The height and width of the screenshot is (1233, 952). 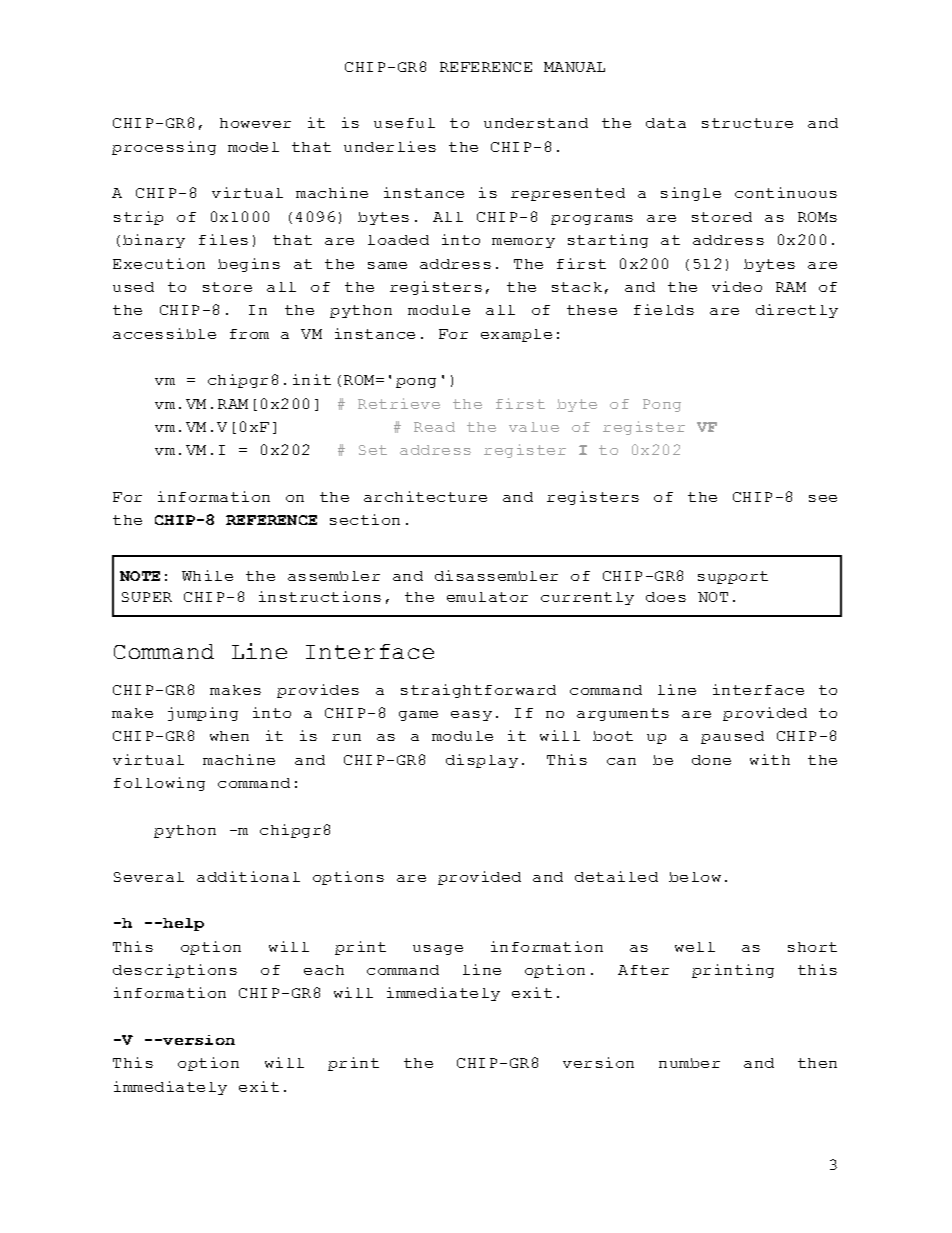 What do you see at coordinates (797, 311) in the screenshot?
I see `directly` at bounding box center [797, 311].
